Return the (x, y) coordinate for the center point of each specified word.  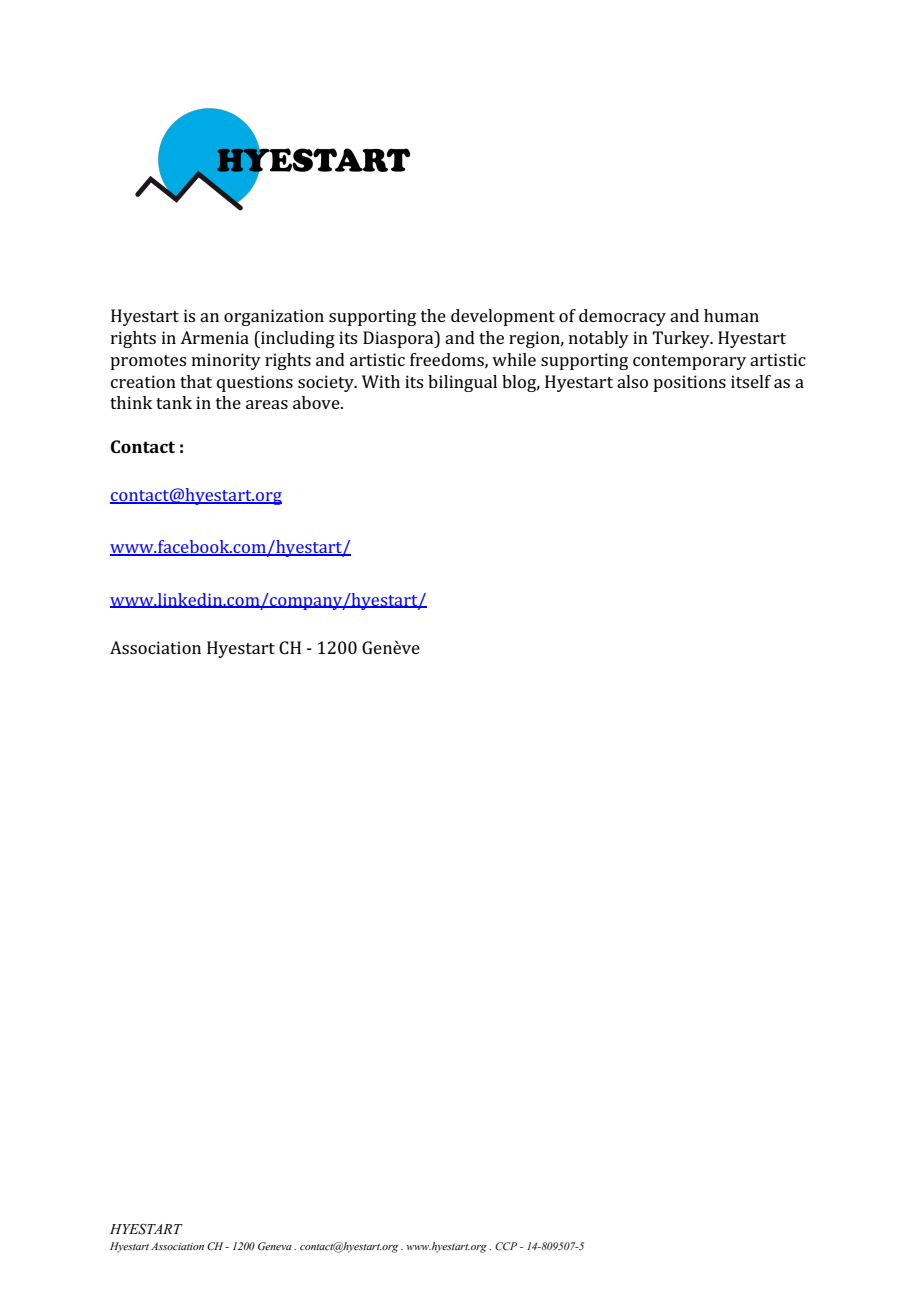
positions (689, 383)
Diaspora (399, 339)
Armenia (214, 337)
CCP (506, 1246)
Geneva (275, 1246)
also (632, 381)
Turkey (682, 339)
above (317, 402)
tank (174, 402)
